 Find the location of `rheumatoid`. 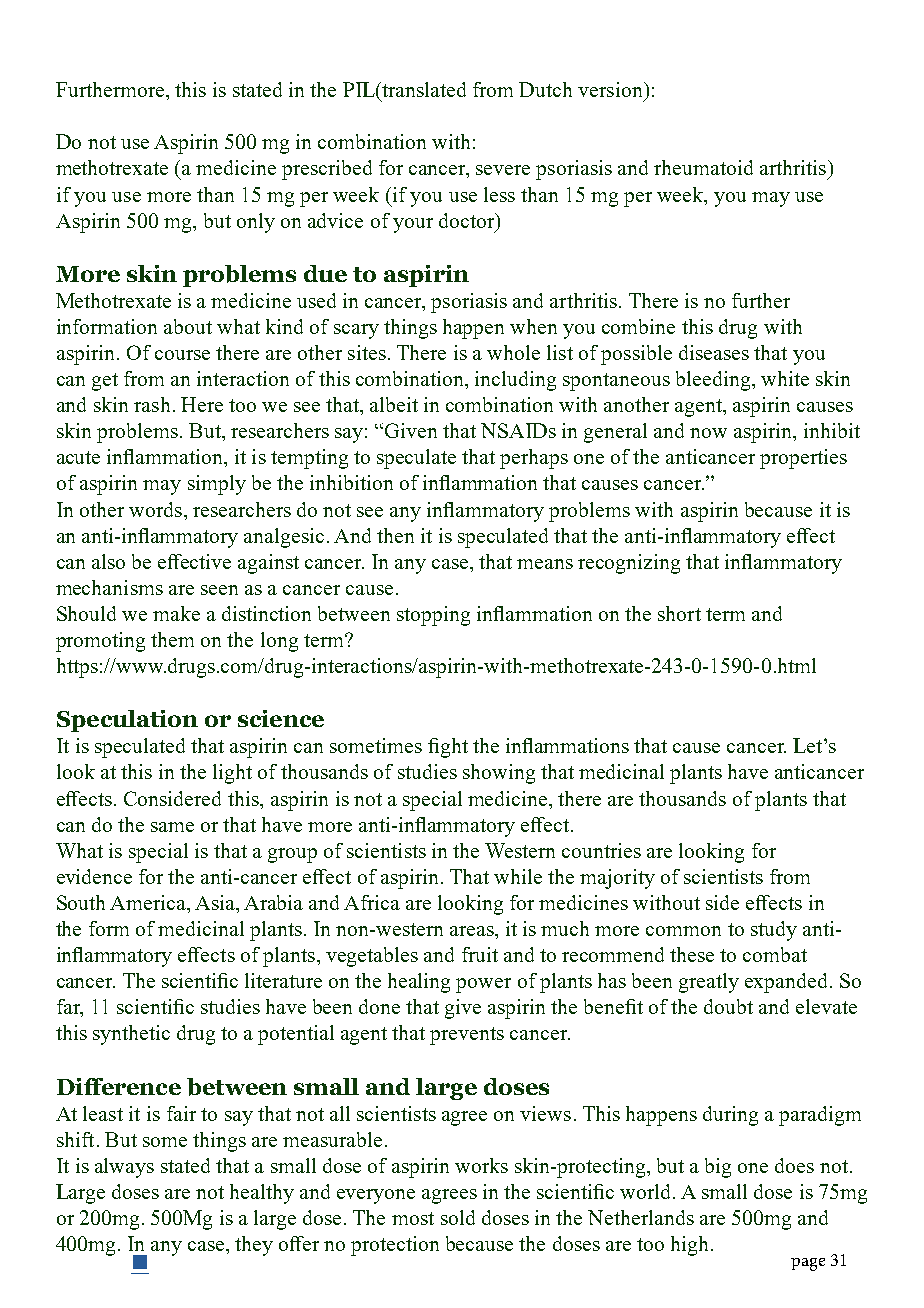

rheumatoid is located at coordinates (703, 167).
